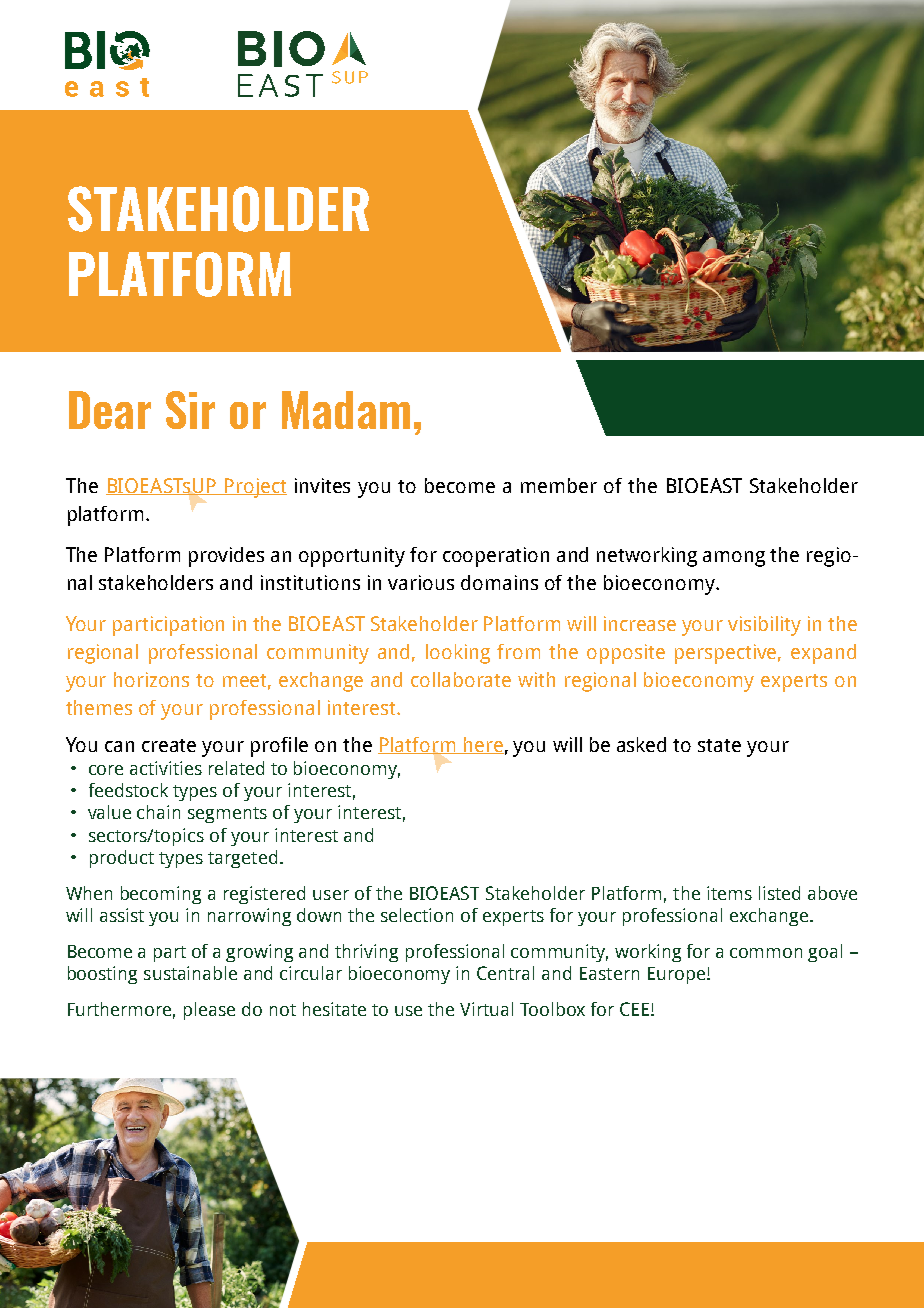  Describe the element at coordinates (417, 915) in the image. I see `selection` at that location.
